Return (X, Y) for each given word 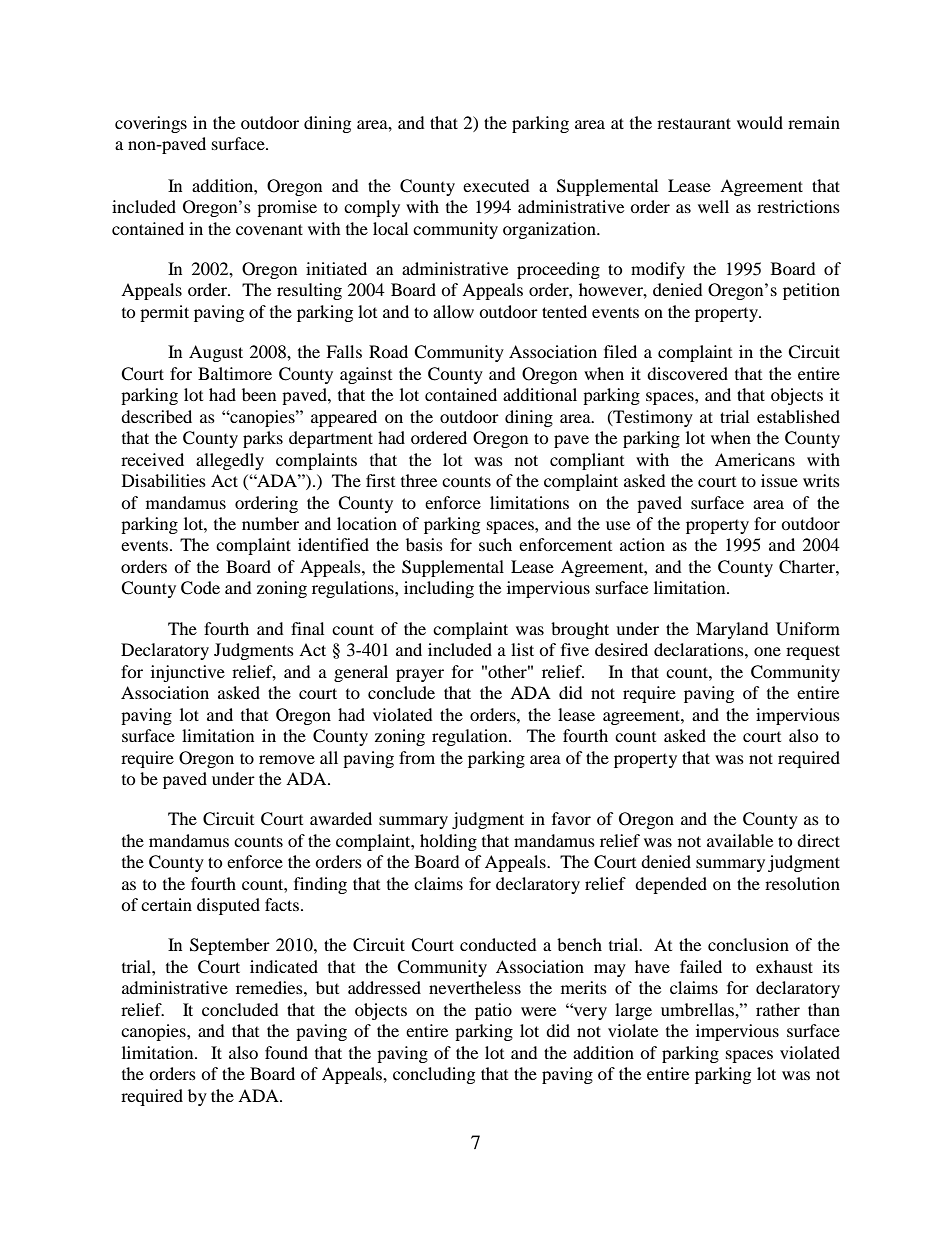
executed (496, 185)
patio (493, 1011)
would (760, 122)
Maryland (732, 630)
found (286, 1052)
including (439, 589)
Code (200, 588)
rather (778, 1009)
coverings (151, 124)
